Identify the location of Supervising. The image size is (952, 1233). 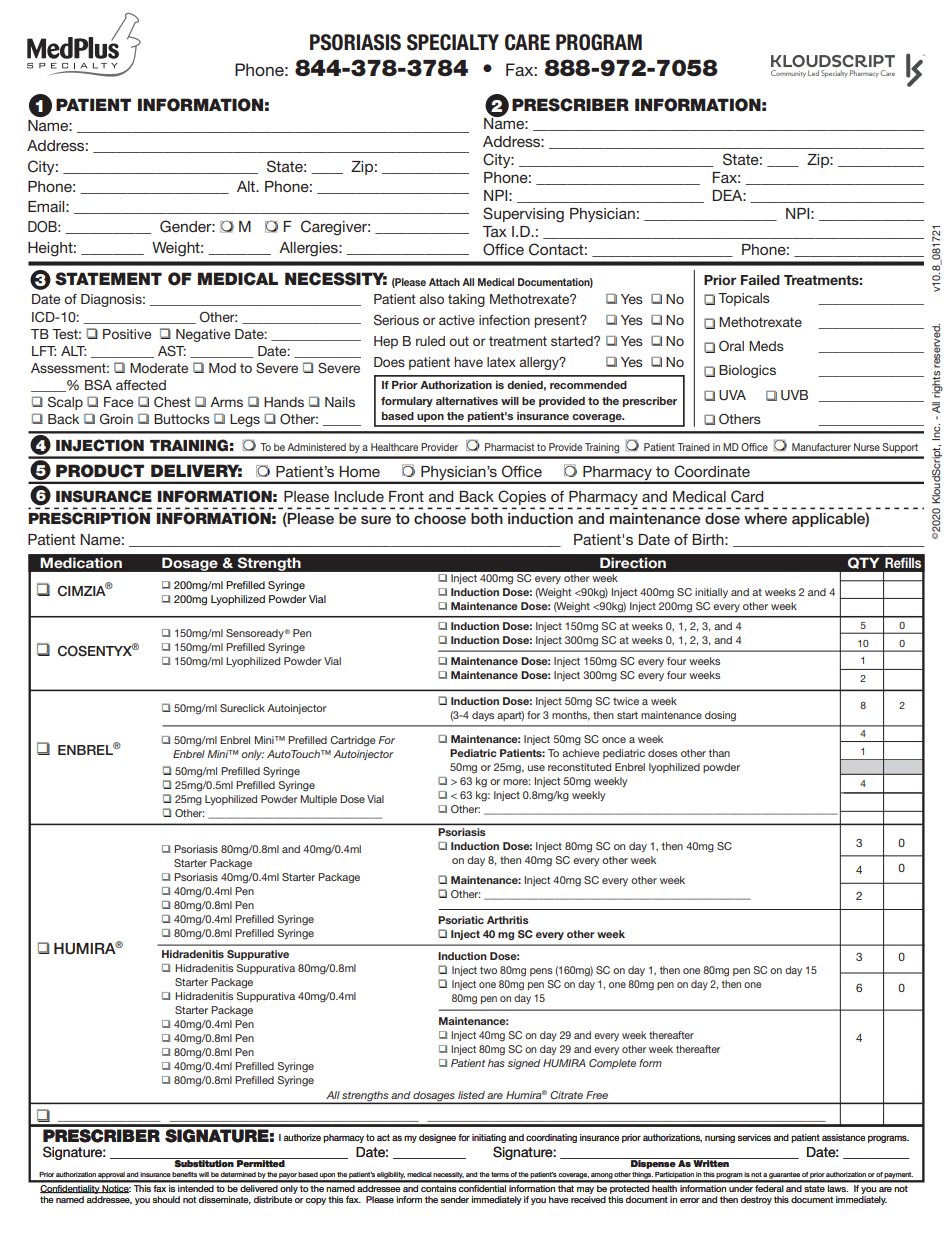
(523, 215).
